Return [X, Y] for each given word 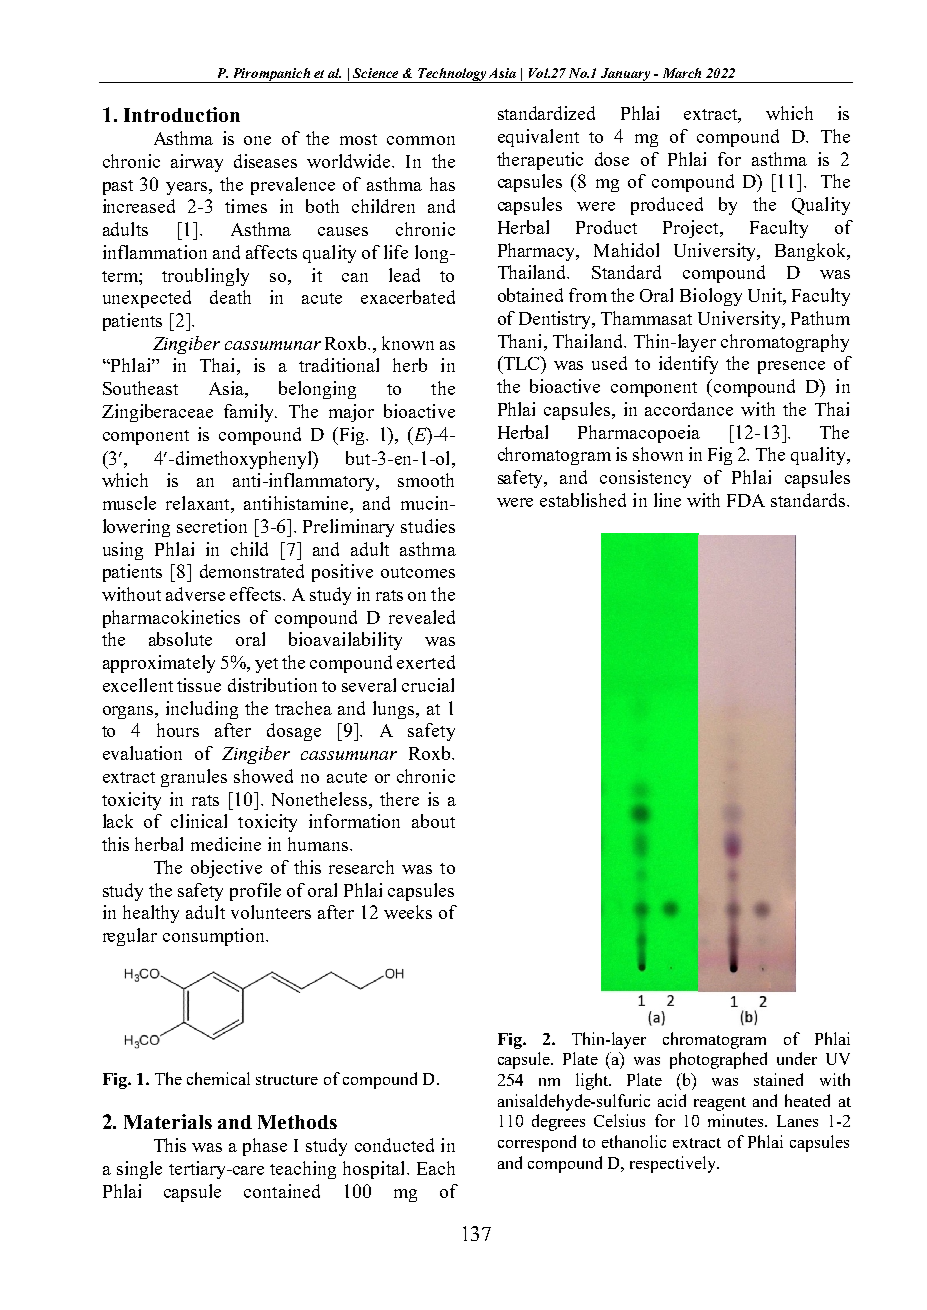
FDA [746, 500]
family [250, 413]
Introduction [182, 114]
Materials [168, 1121]
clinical [199, 821]
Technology [452, 75]
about [433, 821]
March [682, 73]
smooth [426, 480]
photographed [718, 1060]
